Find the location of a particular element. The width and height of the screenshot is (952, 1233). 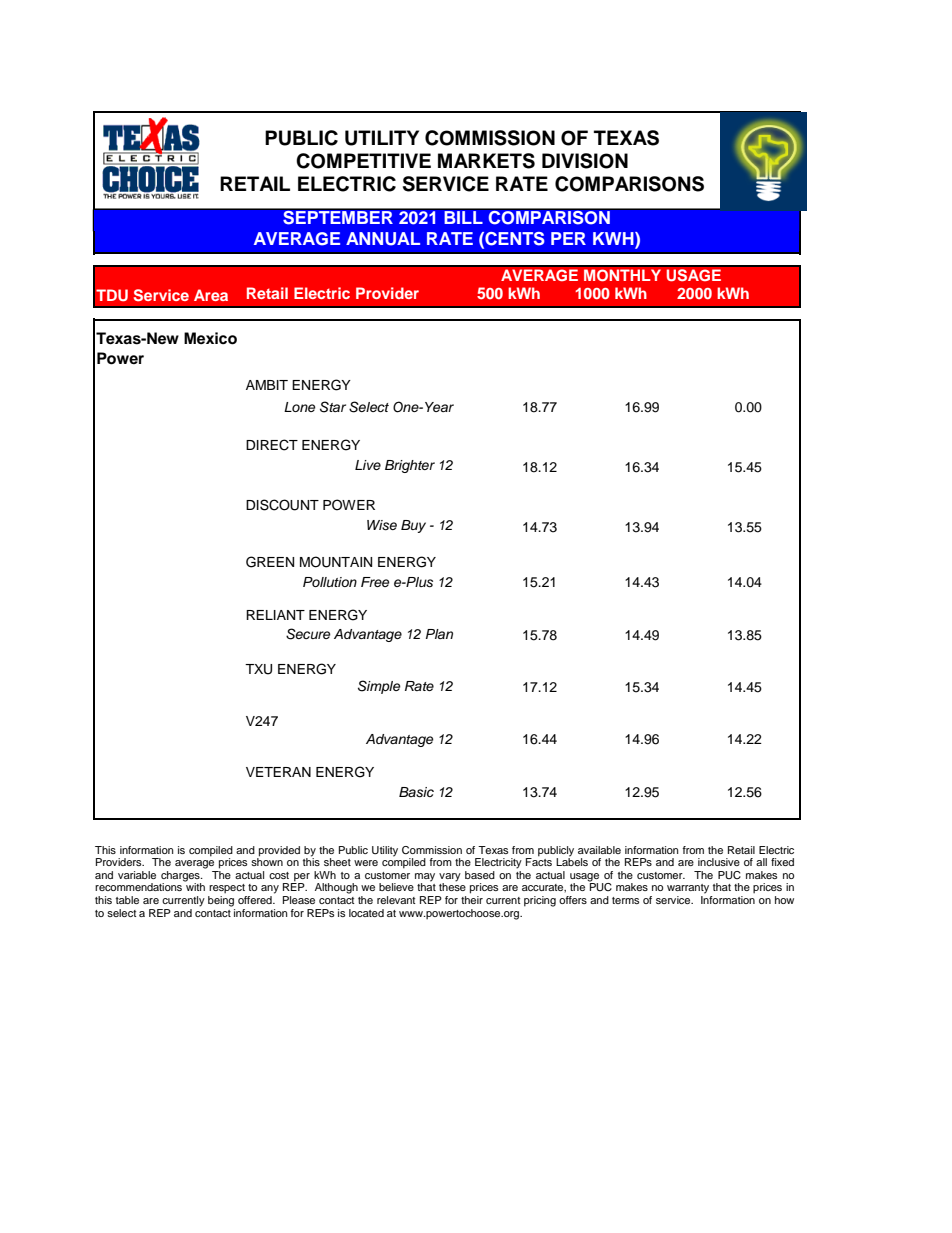

MARKETS is located at coordinates (486, 161).
